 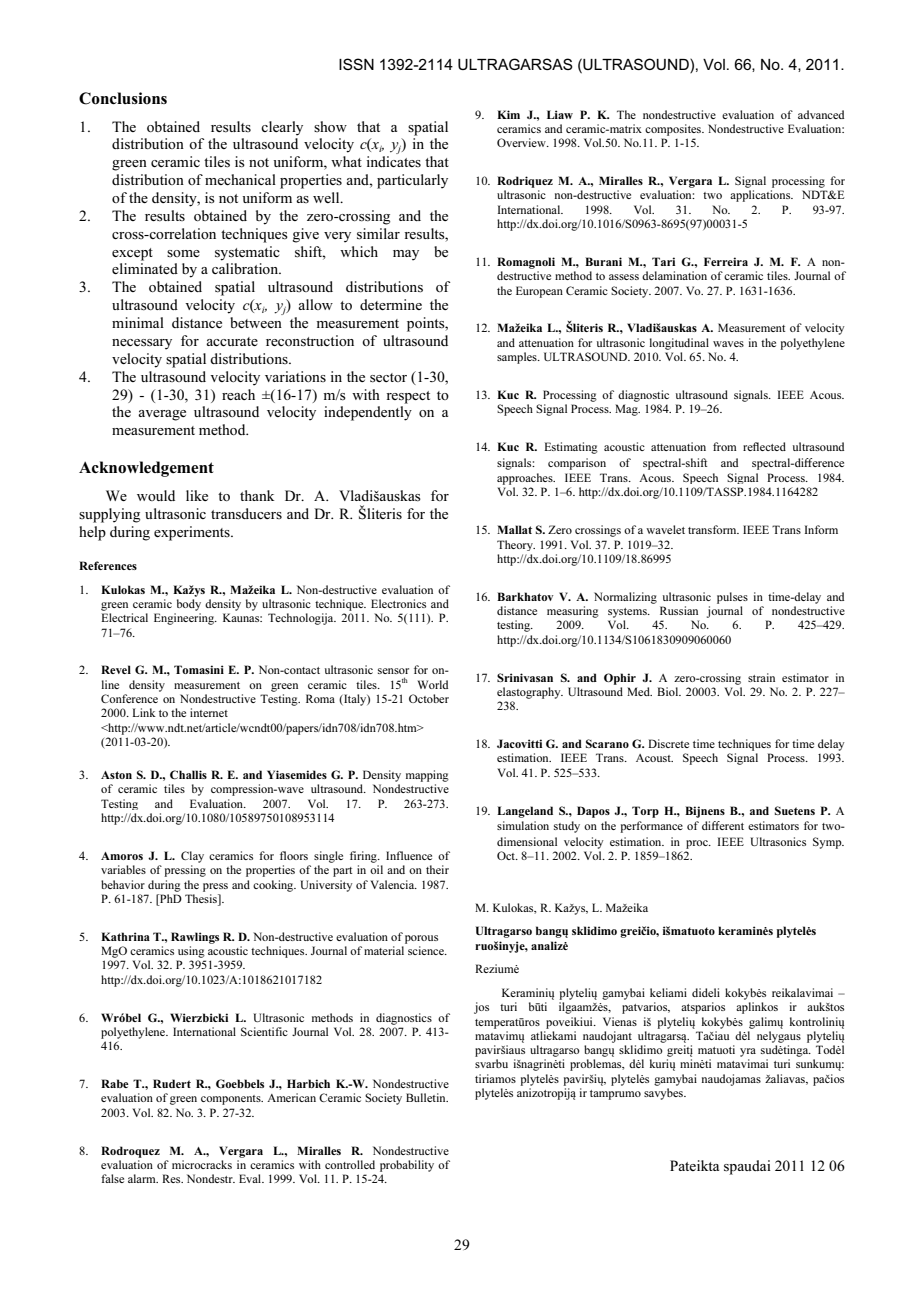 I want to click on Engineering, so click(x=185, y=619).
